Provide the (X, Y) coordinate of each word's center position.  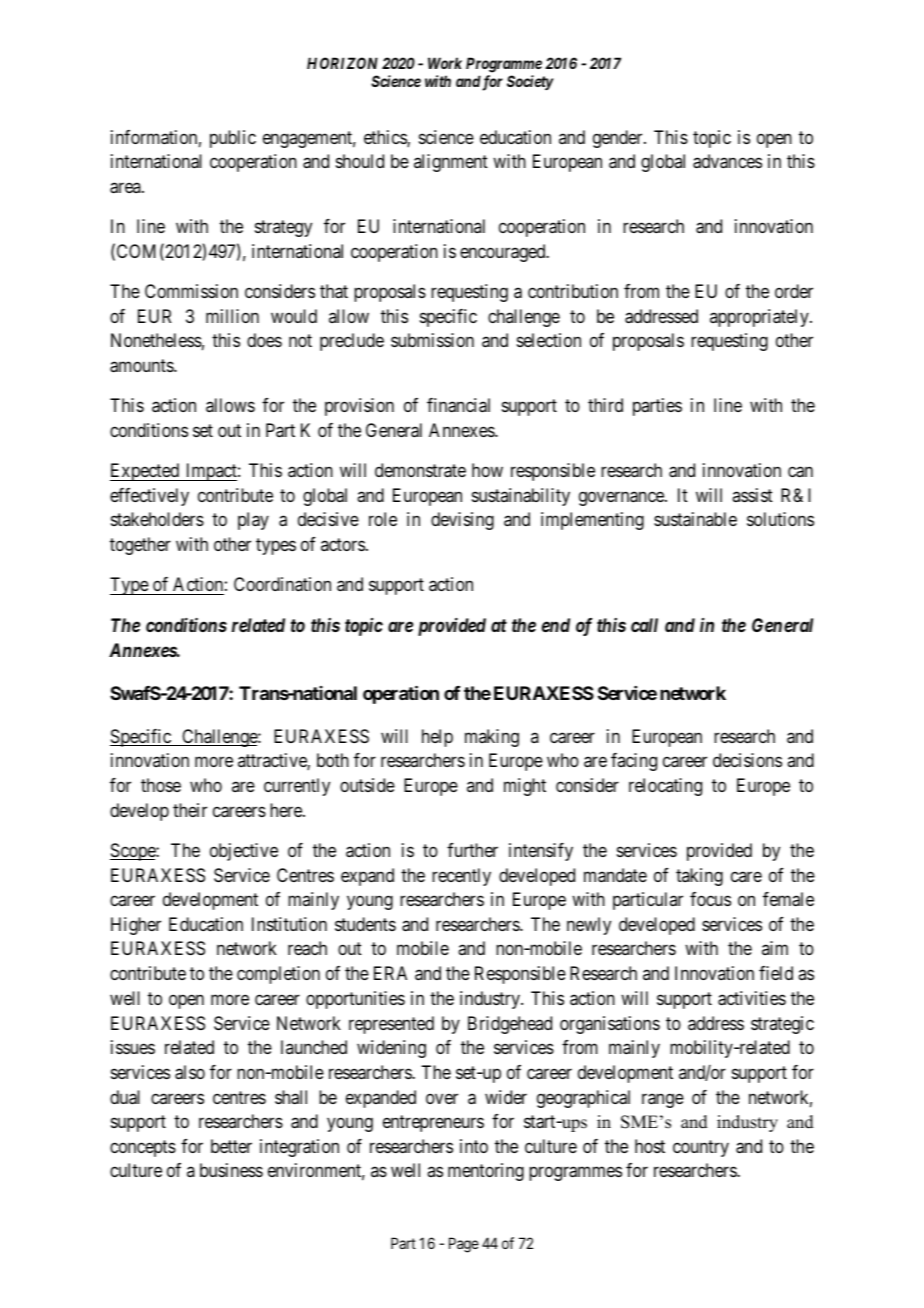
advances (727, 161)
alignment (451, 163)
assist (752, 495)
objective (244, 852)
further (472, 850)
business (231, 1170)
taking (699, 877)
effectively (149, 497)
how (487, 470)
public (233, 139)
